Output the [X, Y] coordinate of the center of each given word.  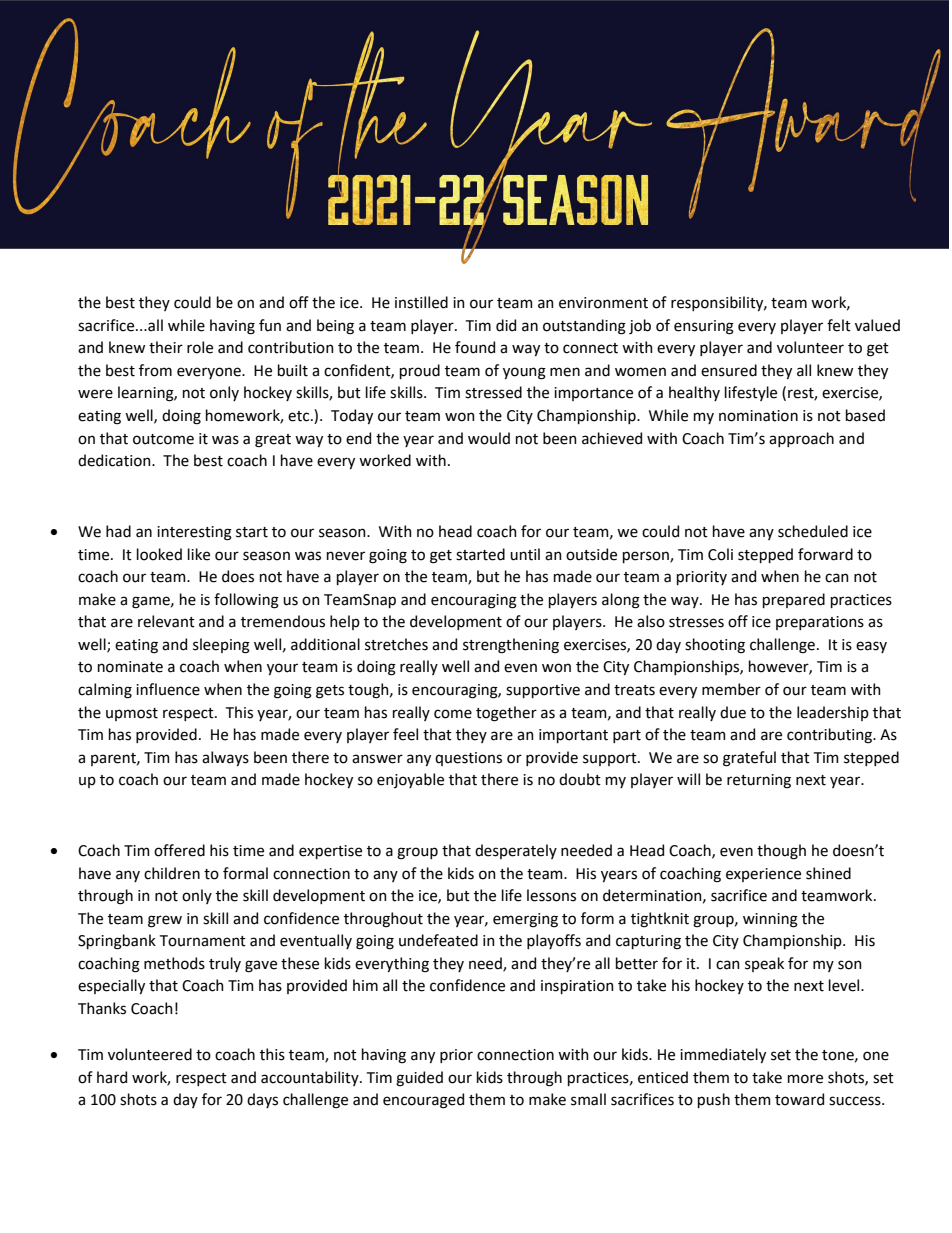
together [506, 714]
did [506, 325]
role [200, 347]
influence [168, 689]
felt [839, 325]
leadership [833, 713]
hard [112, 1077]
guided [419, 1079]
